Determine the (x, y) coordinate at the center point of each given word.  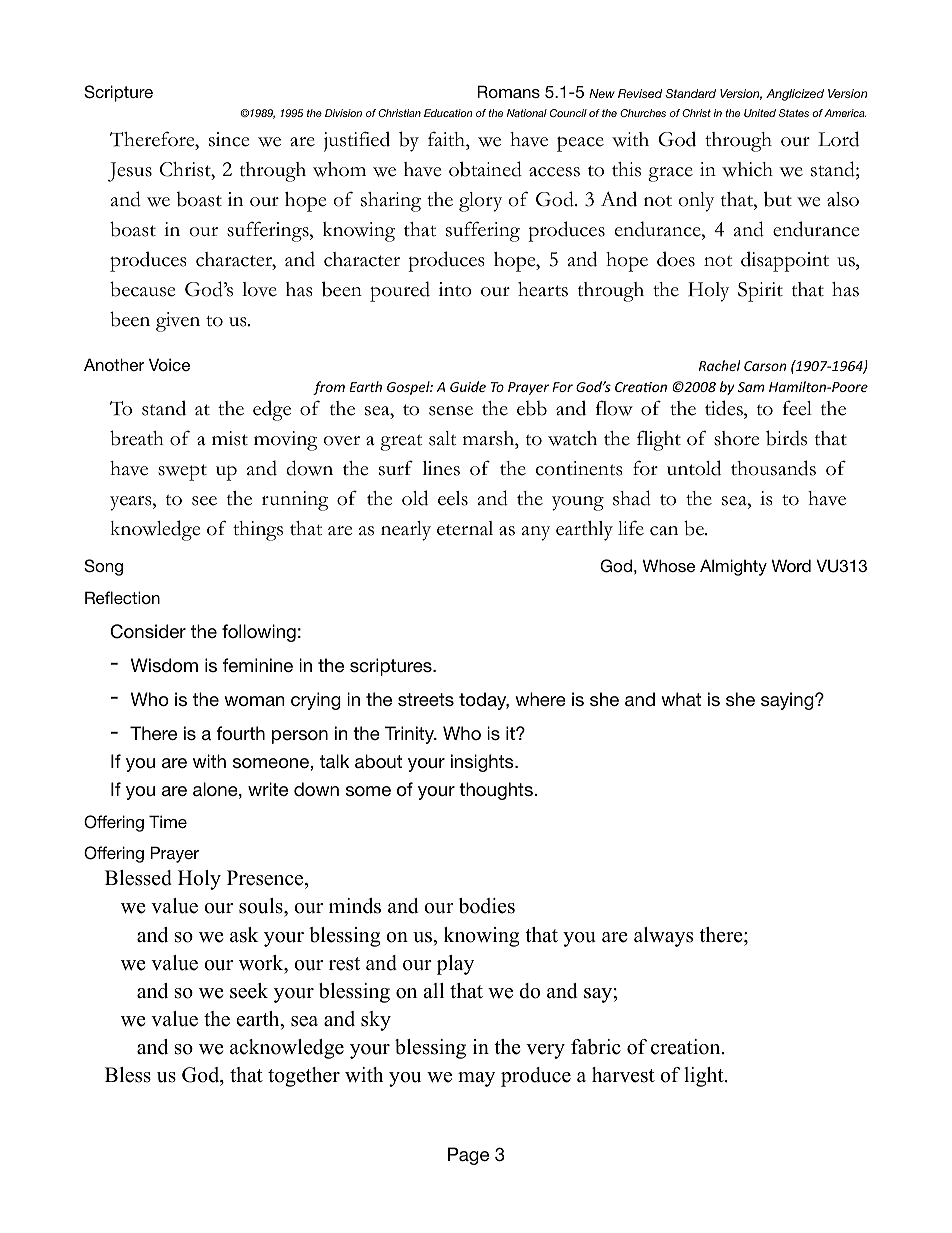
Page (468, 1156)
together (304, 1077)
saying (788, 701)
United (760, 113)
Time (168, 821)
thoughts (497, 791)
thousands (773, 468)
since (229, 139)
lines (441, 468)
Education (448, 113)
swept (182, 472)
